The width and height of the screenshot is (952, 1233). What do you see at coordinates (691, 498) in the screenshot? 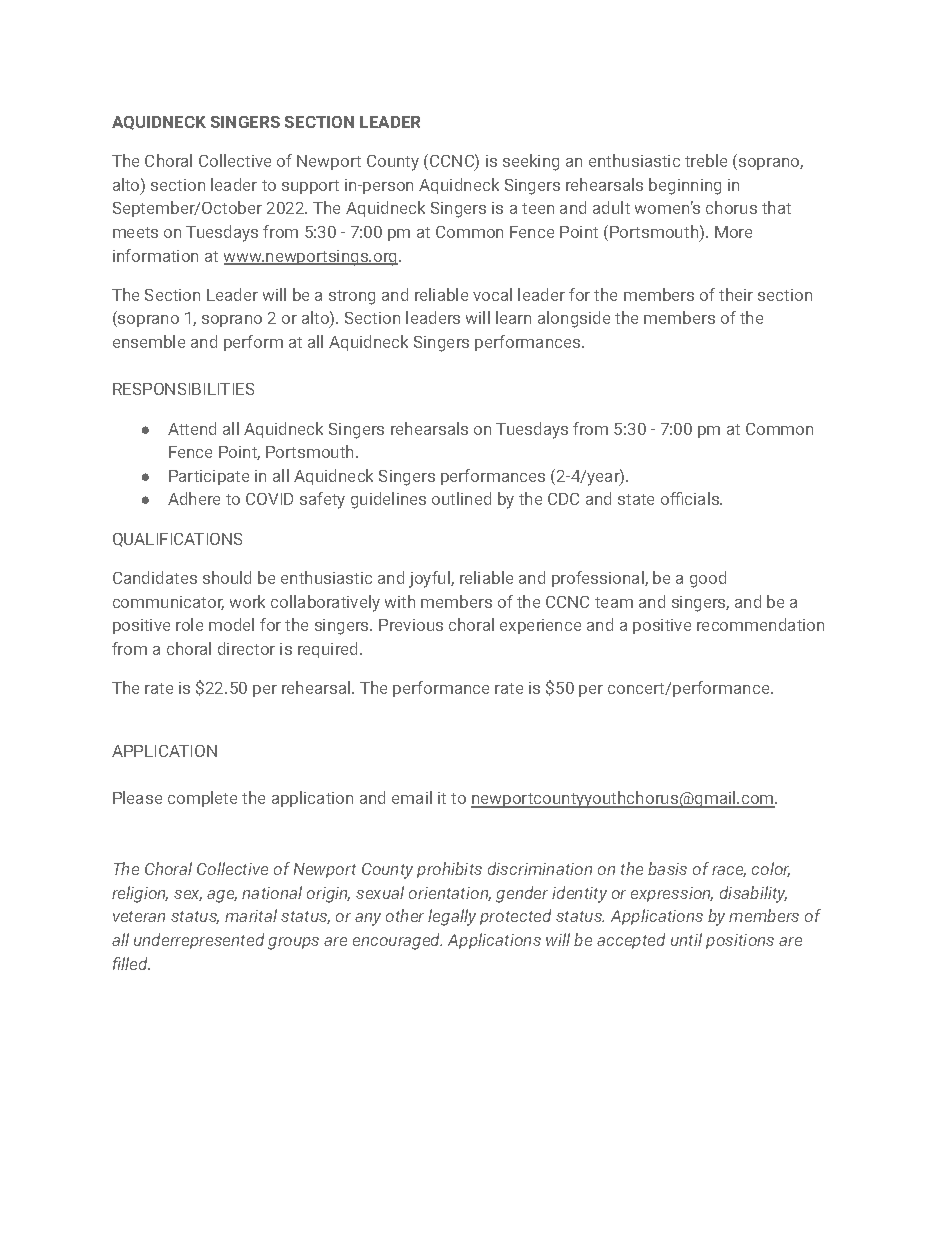
I see `officials` at bounding box center [691, 498].
